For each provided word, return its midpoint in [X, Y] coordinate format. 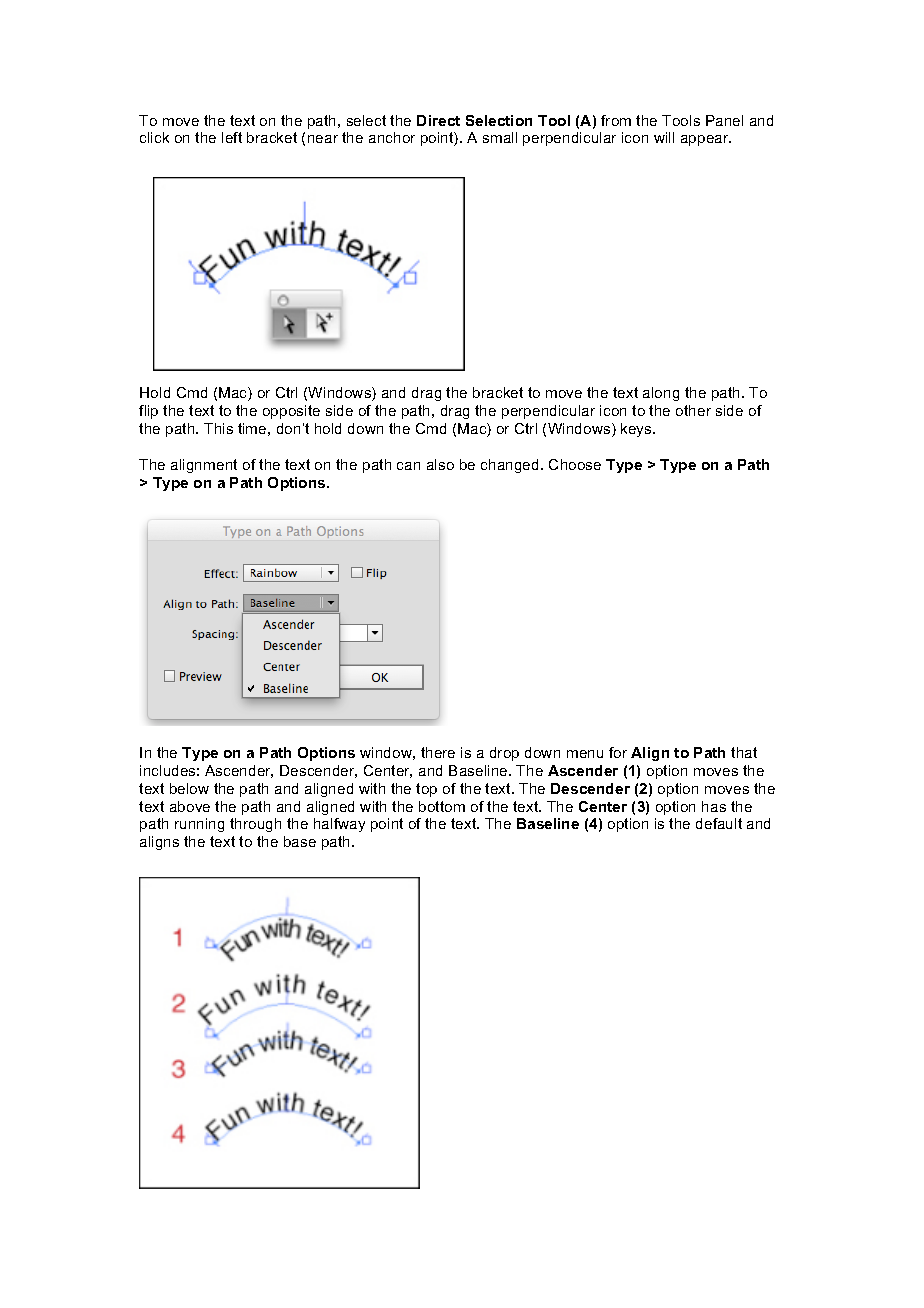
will [664, 137]
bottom [442, 806]
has [714, 806]
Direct [438, 120]
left [232, 137]
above [190, 806]
